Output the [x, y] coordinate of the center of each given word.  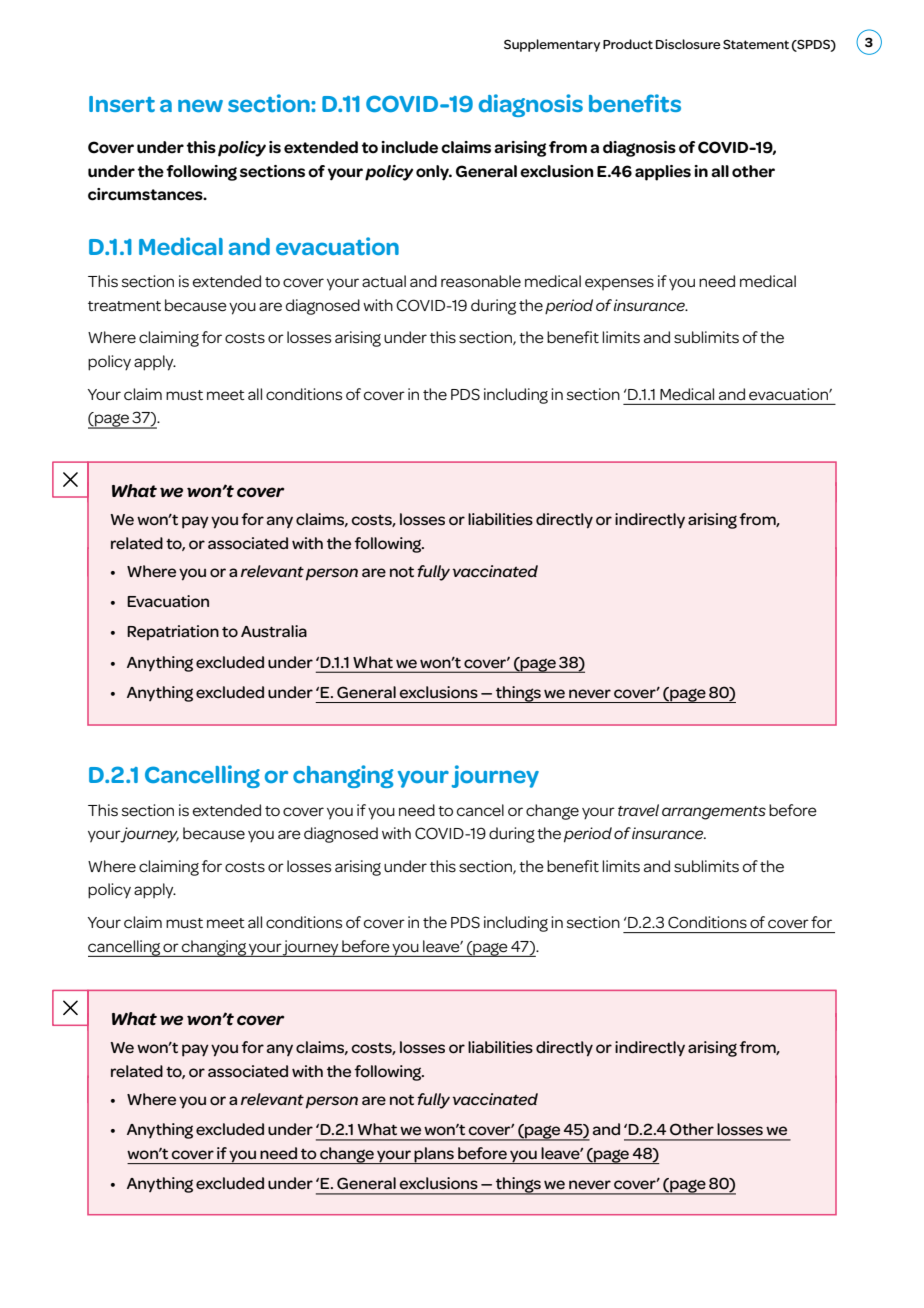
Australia [274, 631]
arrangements [714, 813]
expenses [619, 284]
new [200, 105]
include [409, 147]
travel [638, 810]
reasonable [481, 281]
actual [384, 281]
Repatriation [173, 633]
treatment [124, 306]
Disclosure [688, 44]
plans [434, 1155]
